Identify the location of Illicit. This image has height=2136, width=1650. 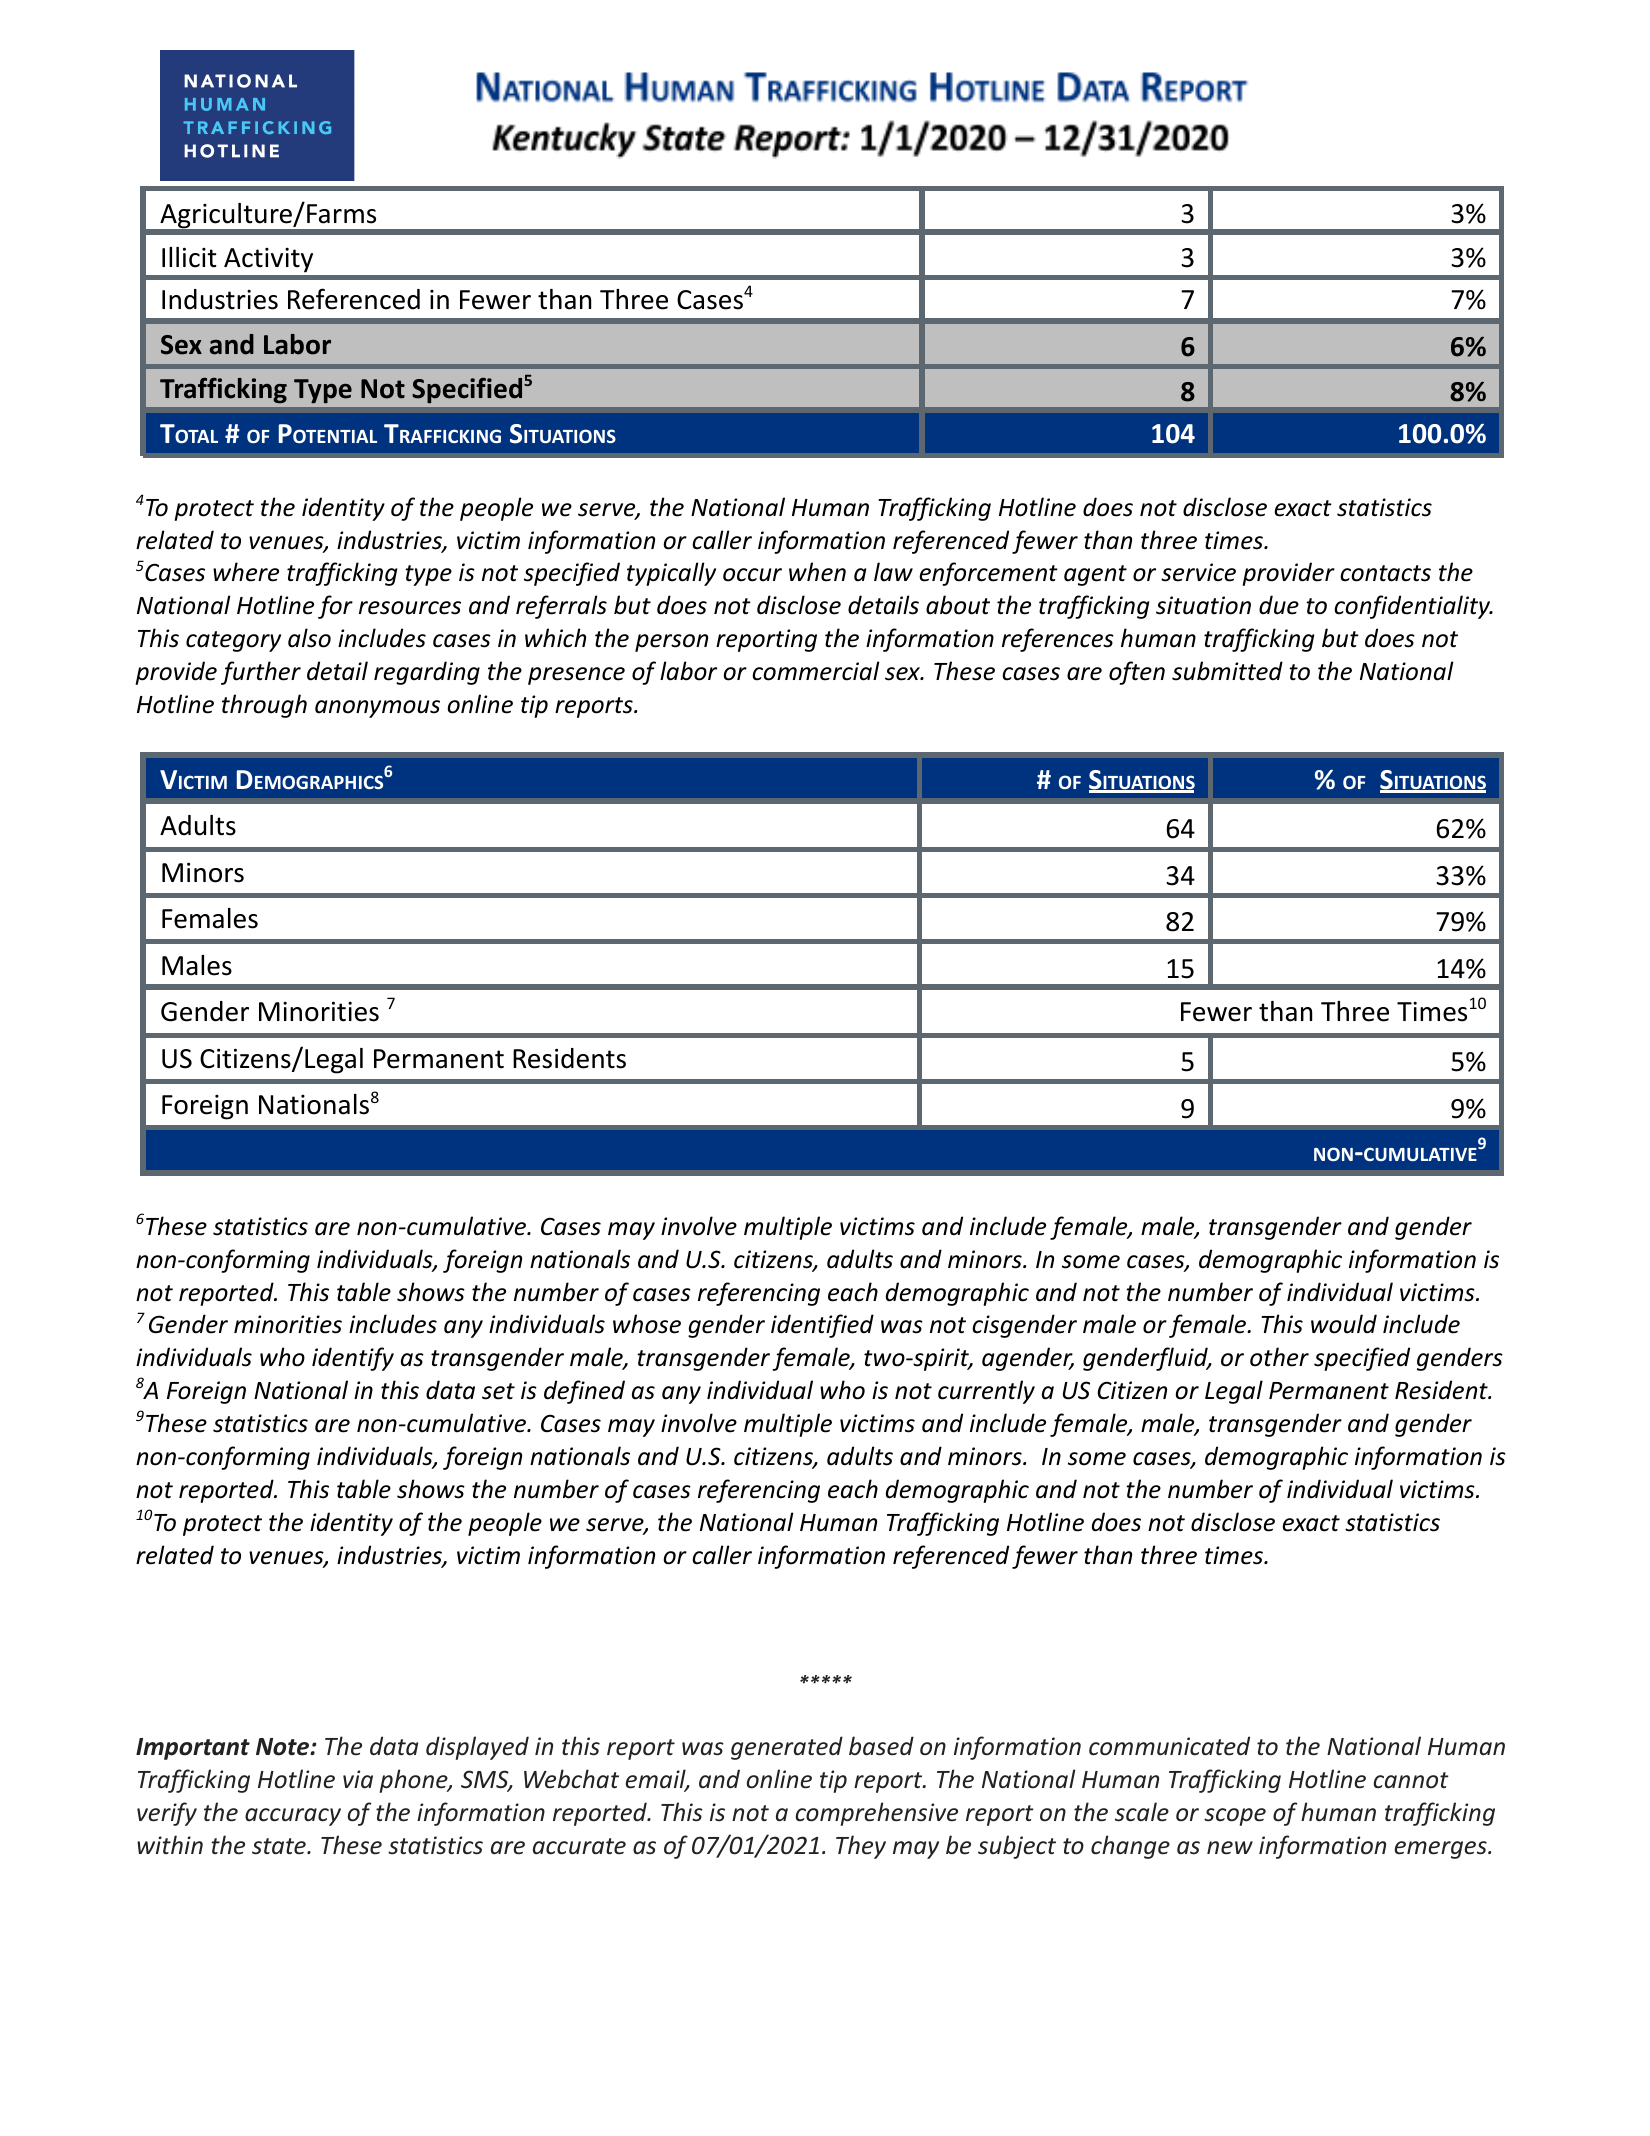
(189, 257).
